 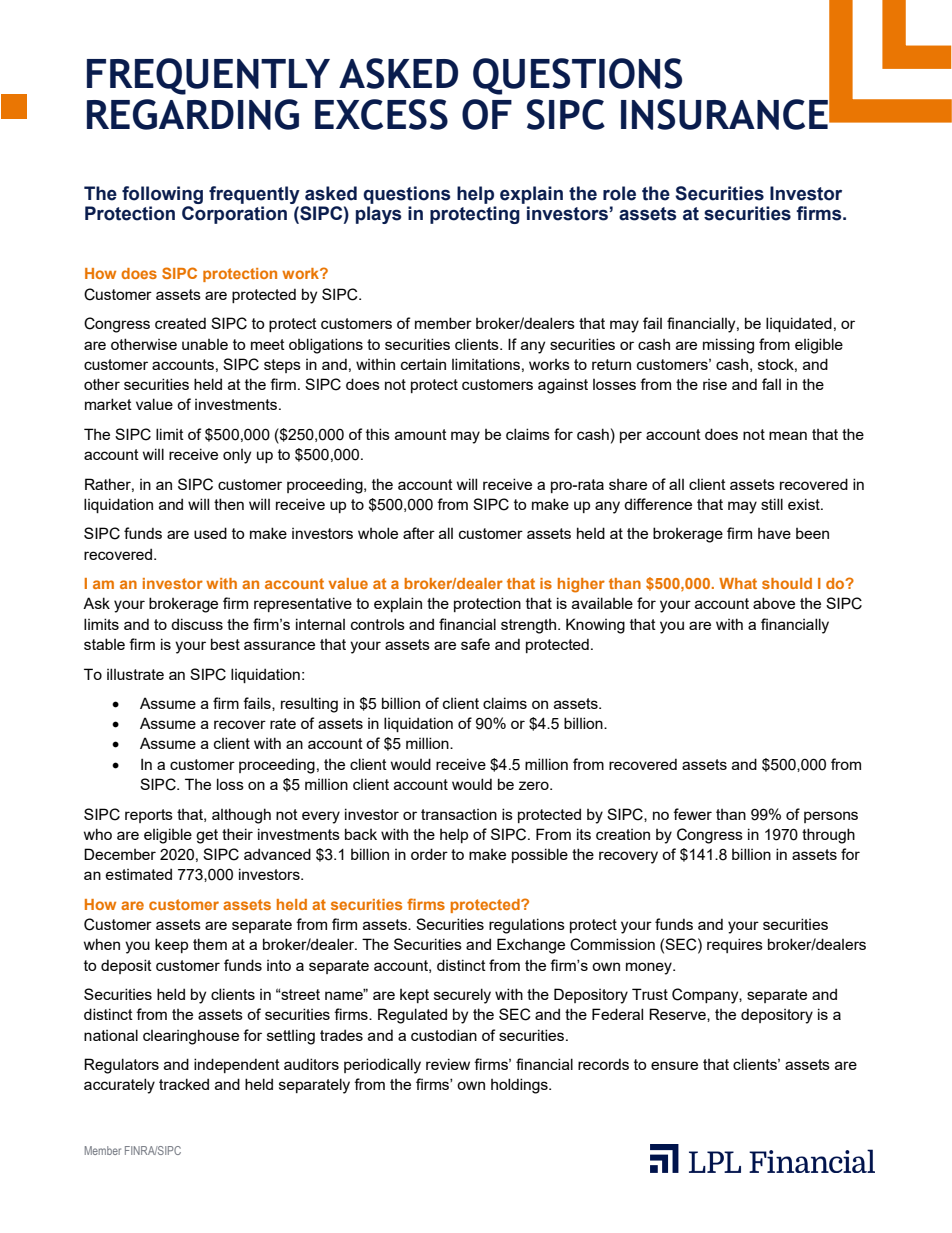 I want to click on discuss, so click(x=197, y=624).
